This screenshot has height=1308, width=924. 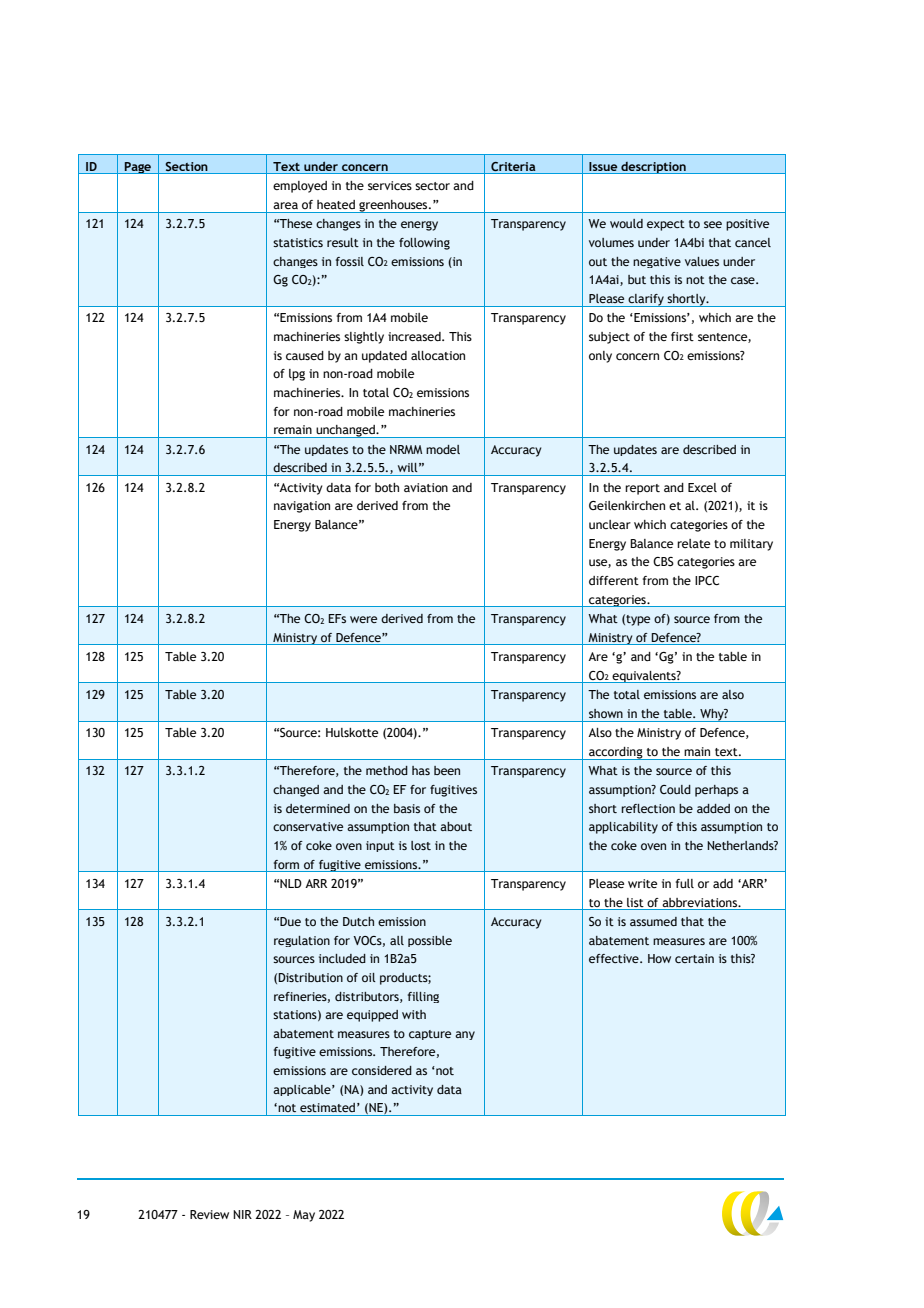 What do you see at coordinates (606, 713) in the screenshot?
I see `shown` at bounding box center [606, 713].
